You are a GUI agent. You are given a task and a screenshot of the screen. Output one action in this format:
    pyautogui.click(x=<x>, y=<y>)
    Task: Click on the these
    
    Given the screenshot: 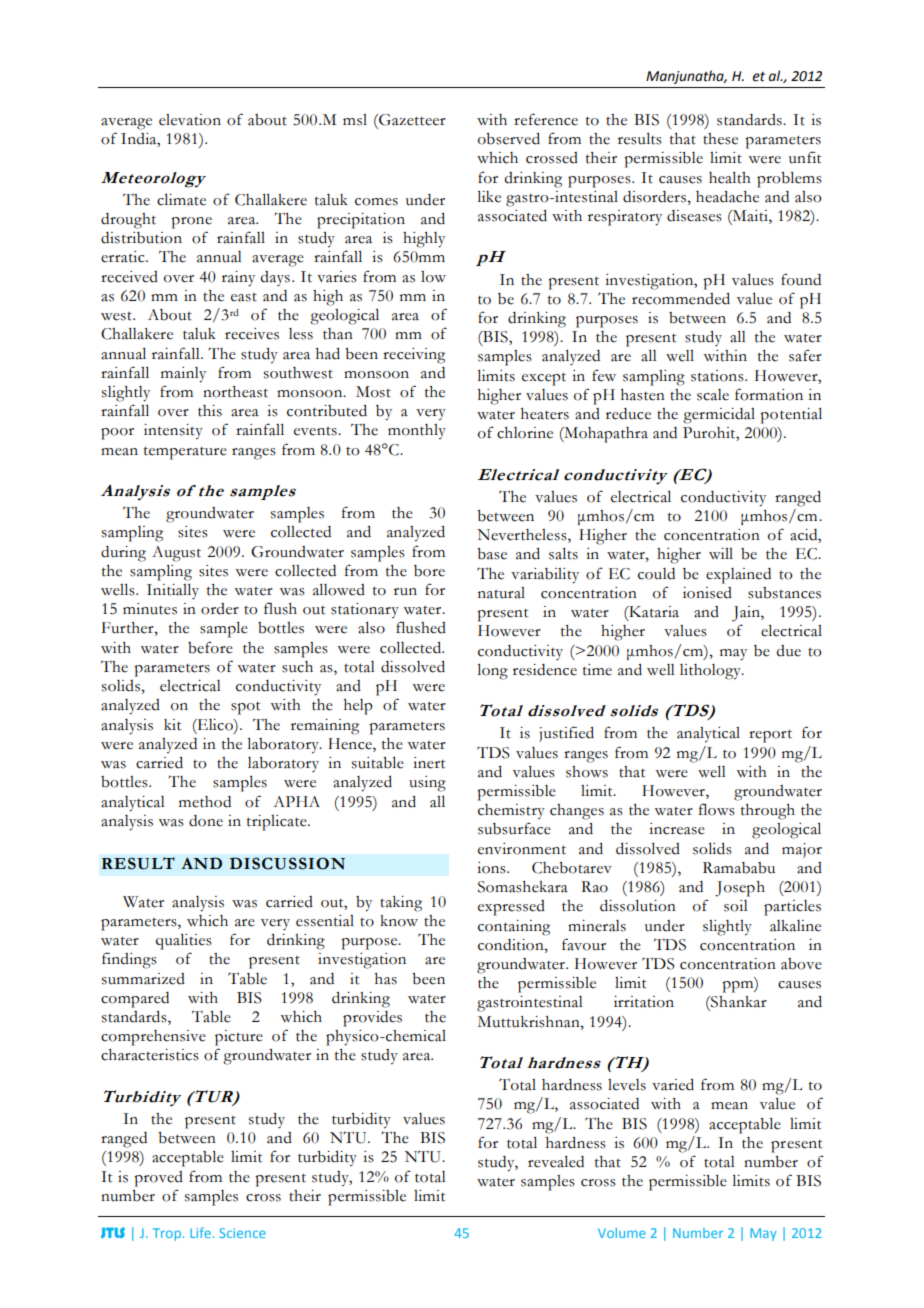 What is the action you would take?
    pyautogui.click(x=720, y=139)
